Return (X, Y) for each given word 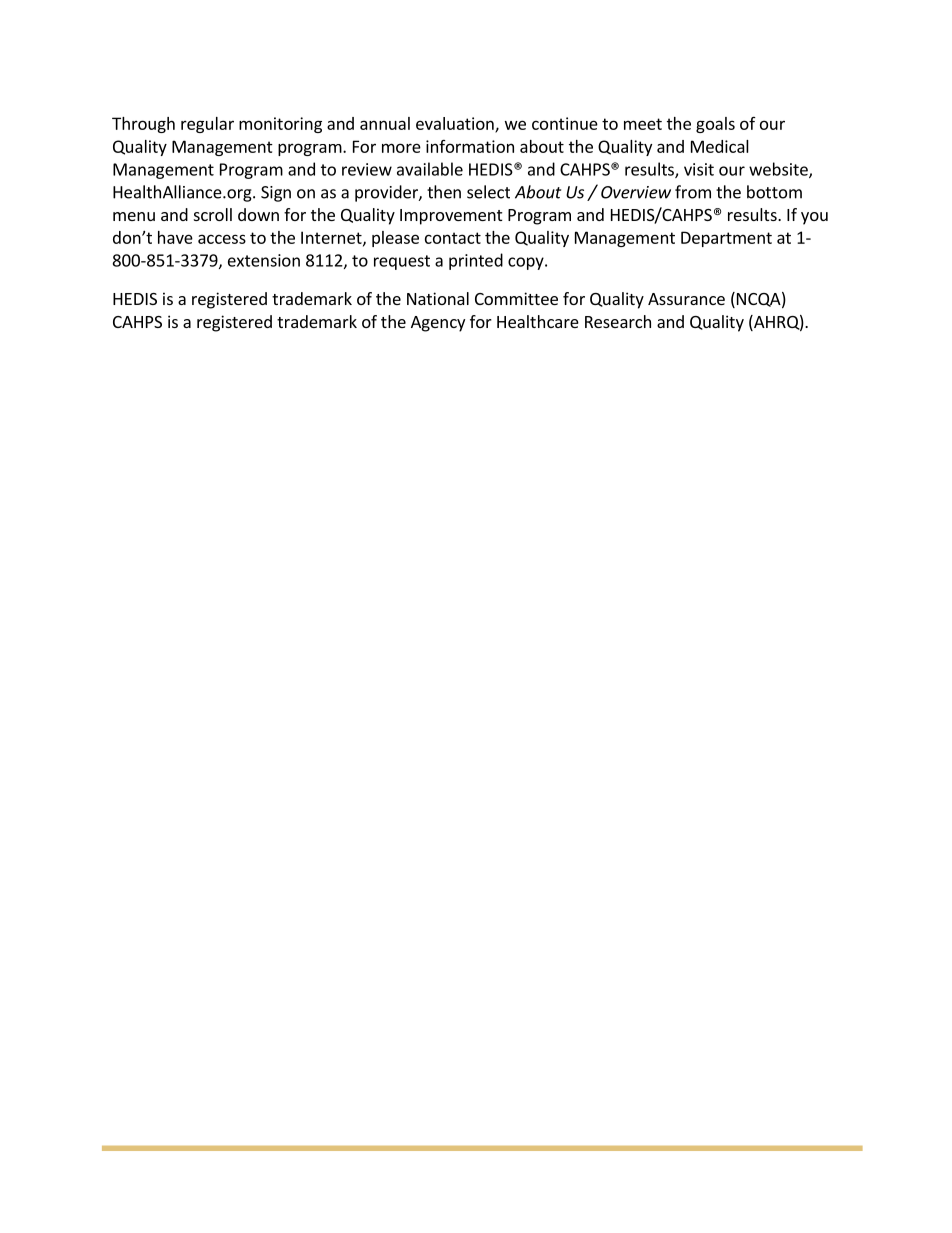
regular (207, 125)
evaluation (456, 124)
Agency (438, 324)
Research (618, 321)
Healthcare (538, 321)
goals (715, 125)
